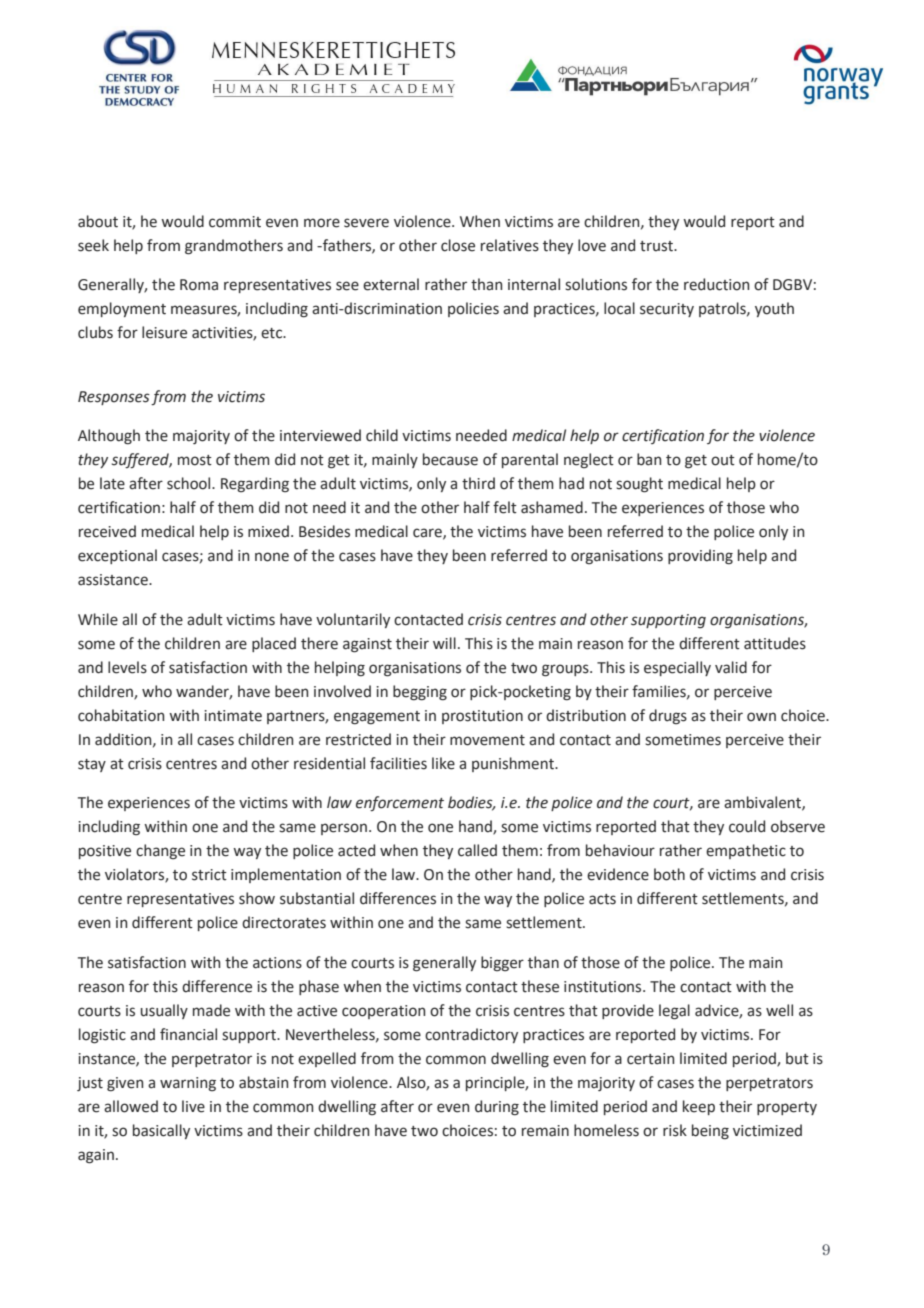  What do you see at coordinates (497, 1108) in the page?
I see `during` at bounding box center [497, 1108].
